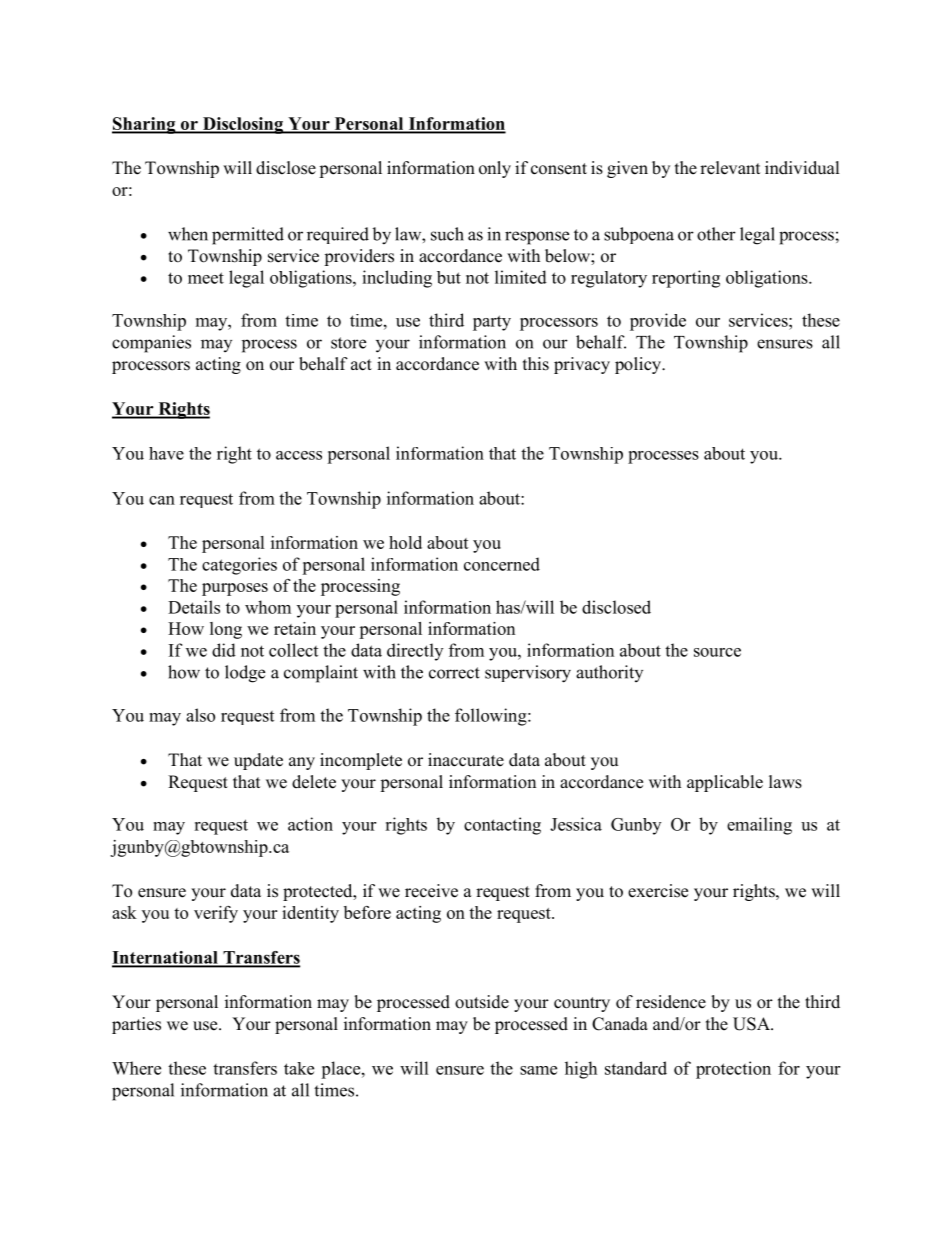  What do you see at coordinates (136, 1025) in the page?
I see `parties` at bounding box center [136, 1025].
